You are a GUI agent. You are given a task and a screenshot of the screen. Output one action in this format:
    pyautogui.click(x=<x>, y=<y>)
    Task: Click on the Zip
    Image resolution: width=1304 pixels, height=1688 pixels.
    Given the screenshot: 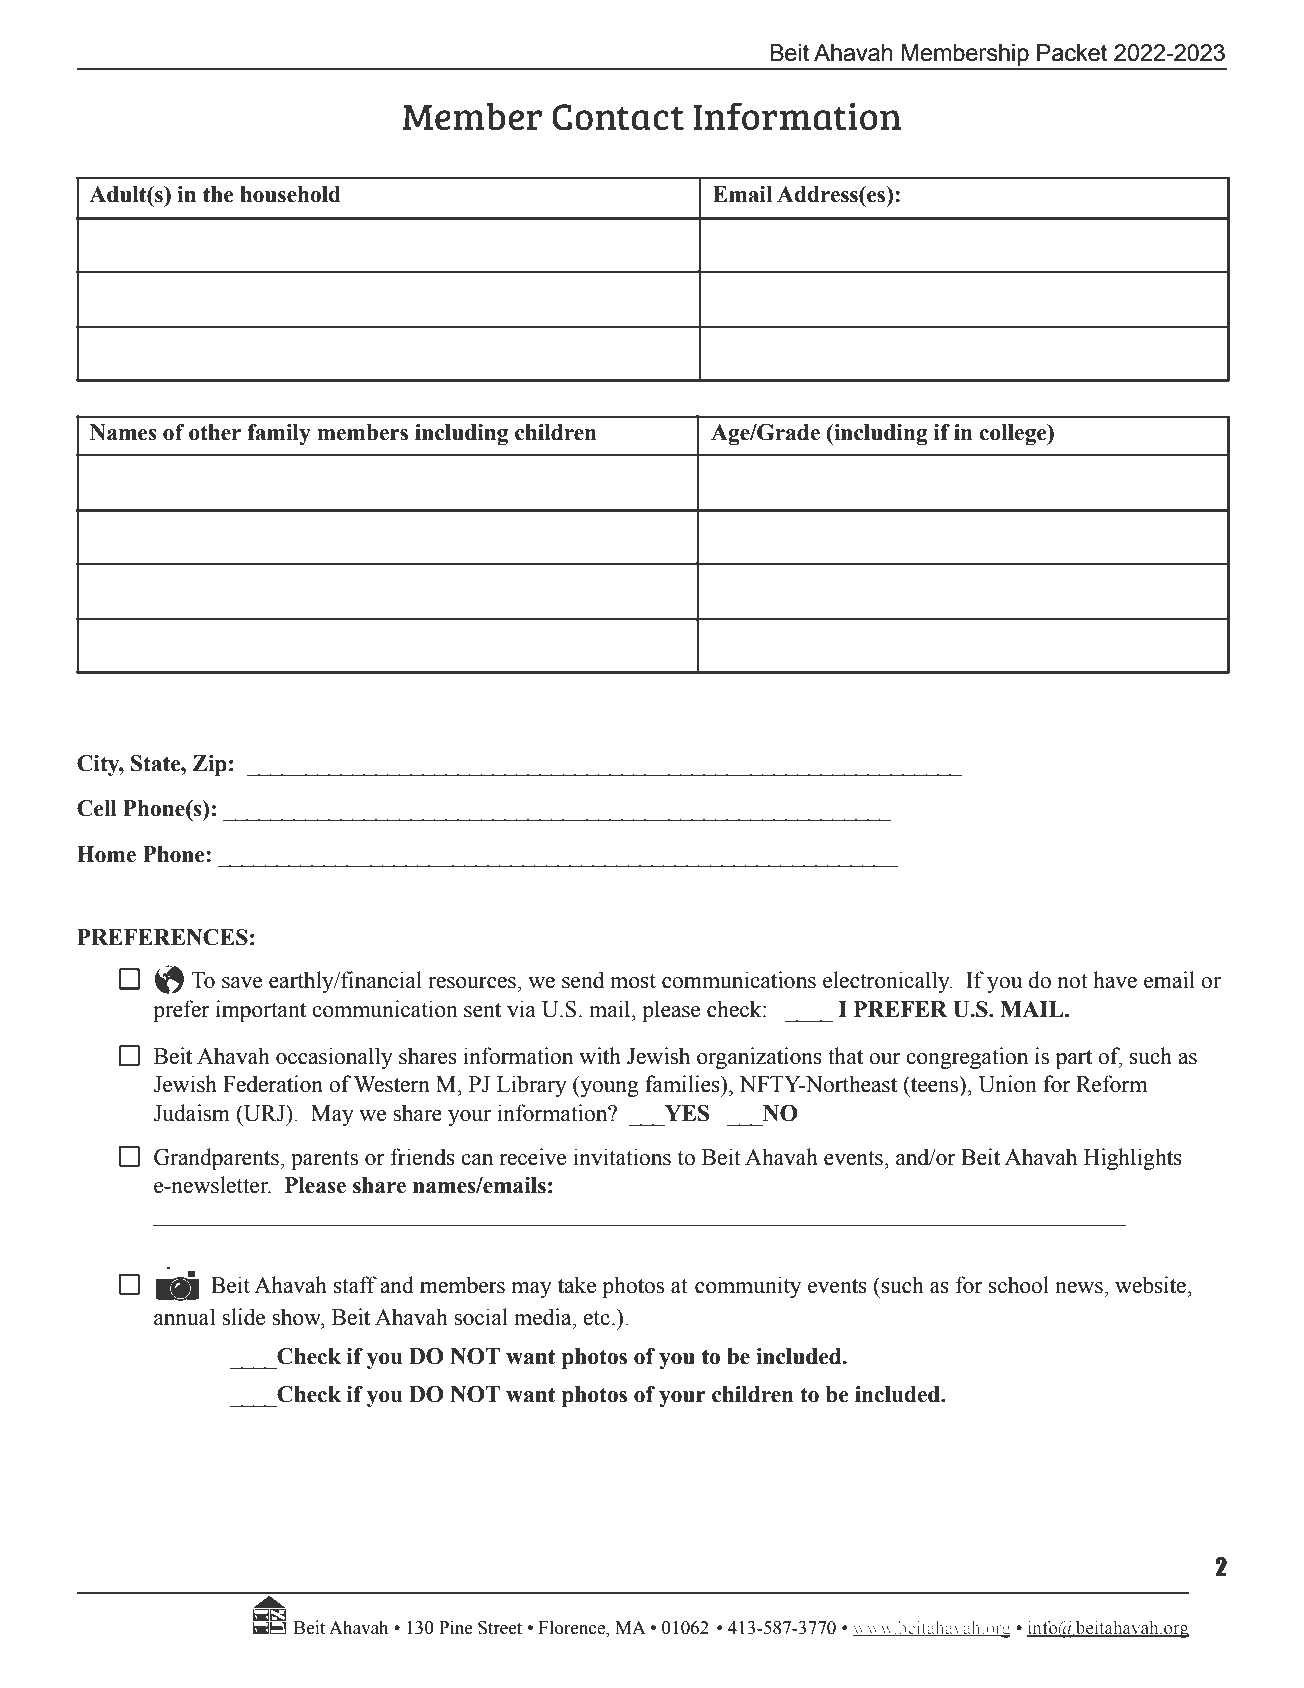 What is the action you would take?
    pyautogui.click(x=210, y=765)
